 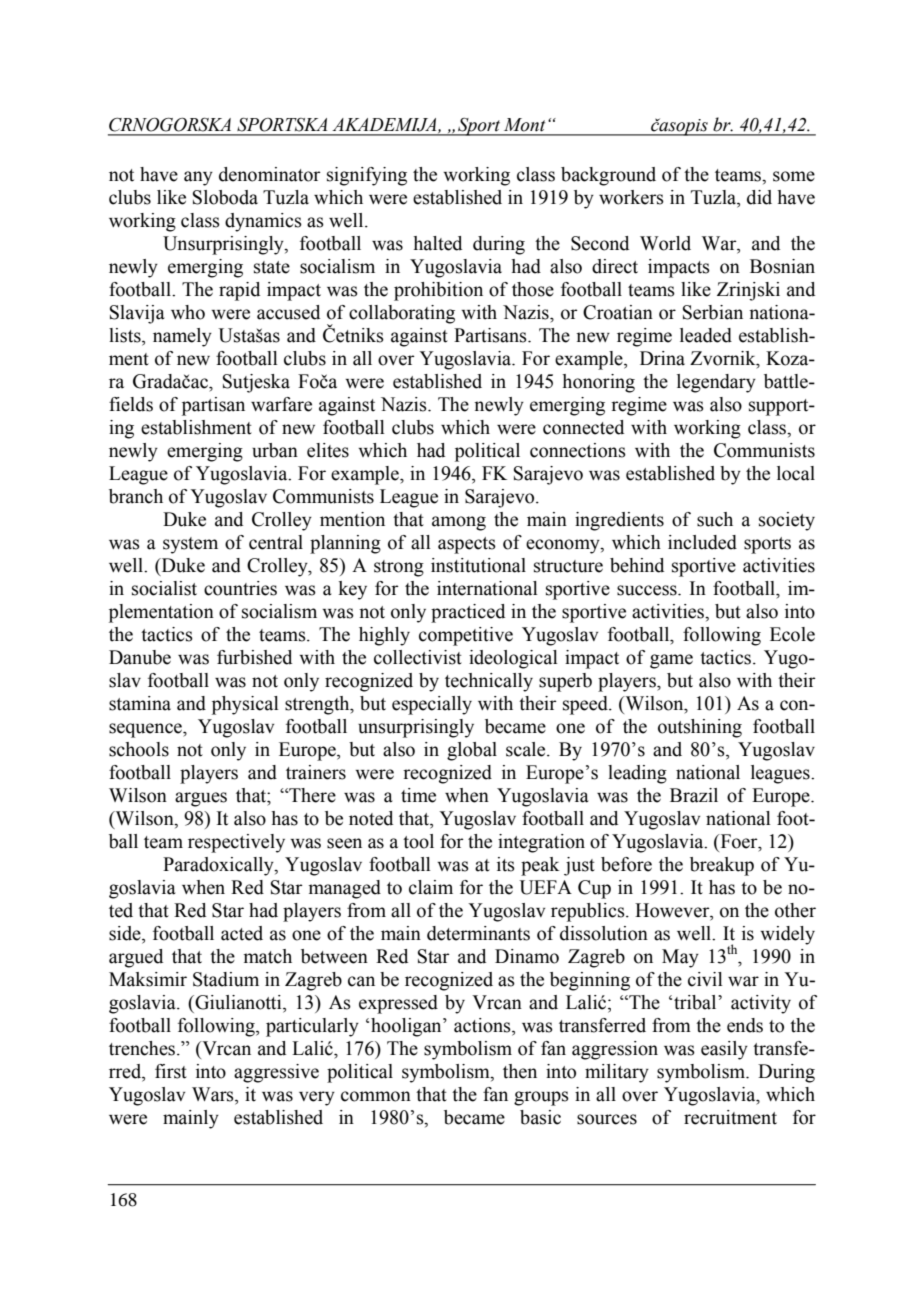 I want to click on then, so click(x=520, y=1071).
